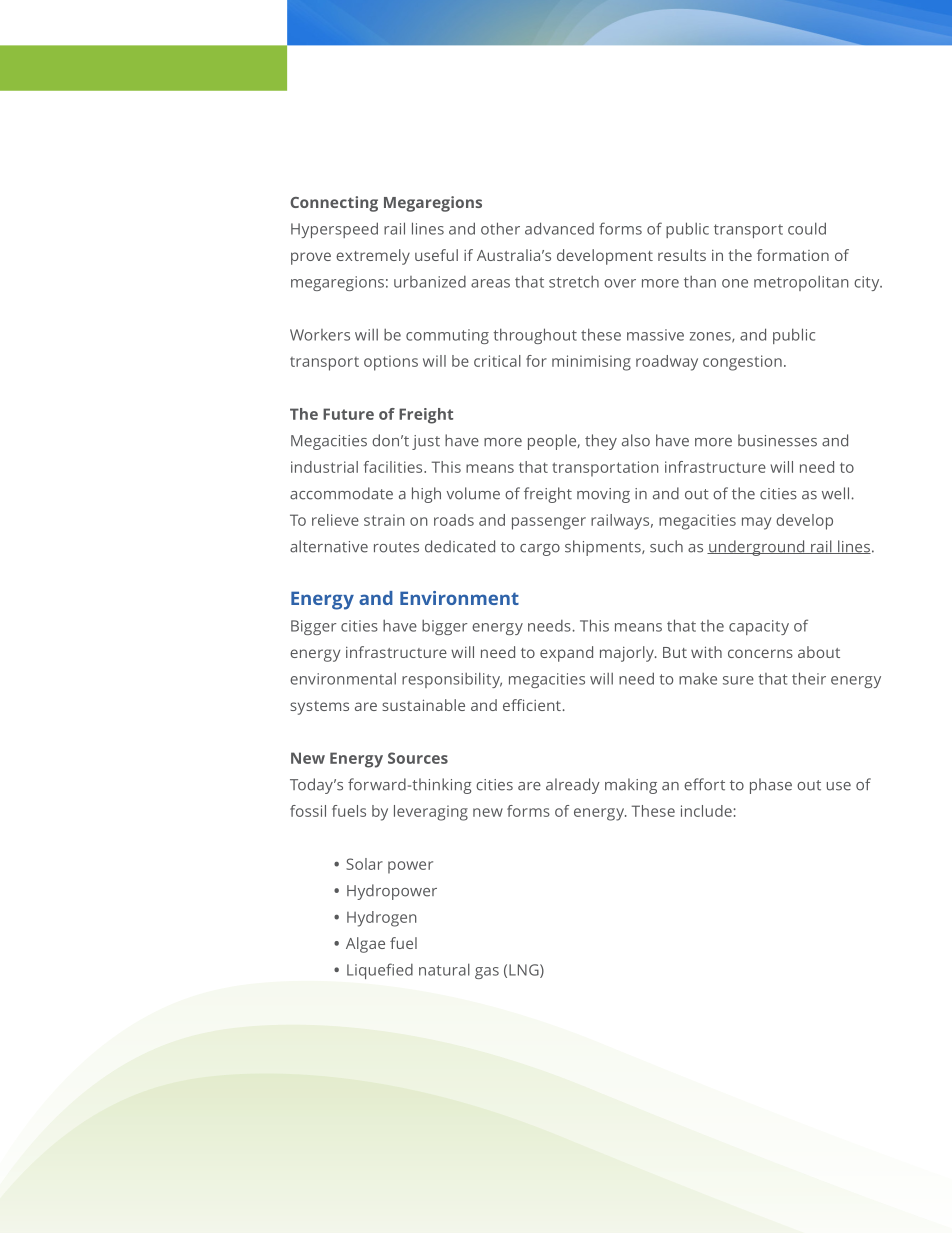 This image has width=952, height=1233. I want to click on congestion, so click(742, 363).
